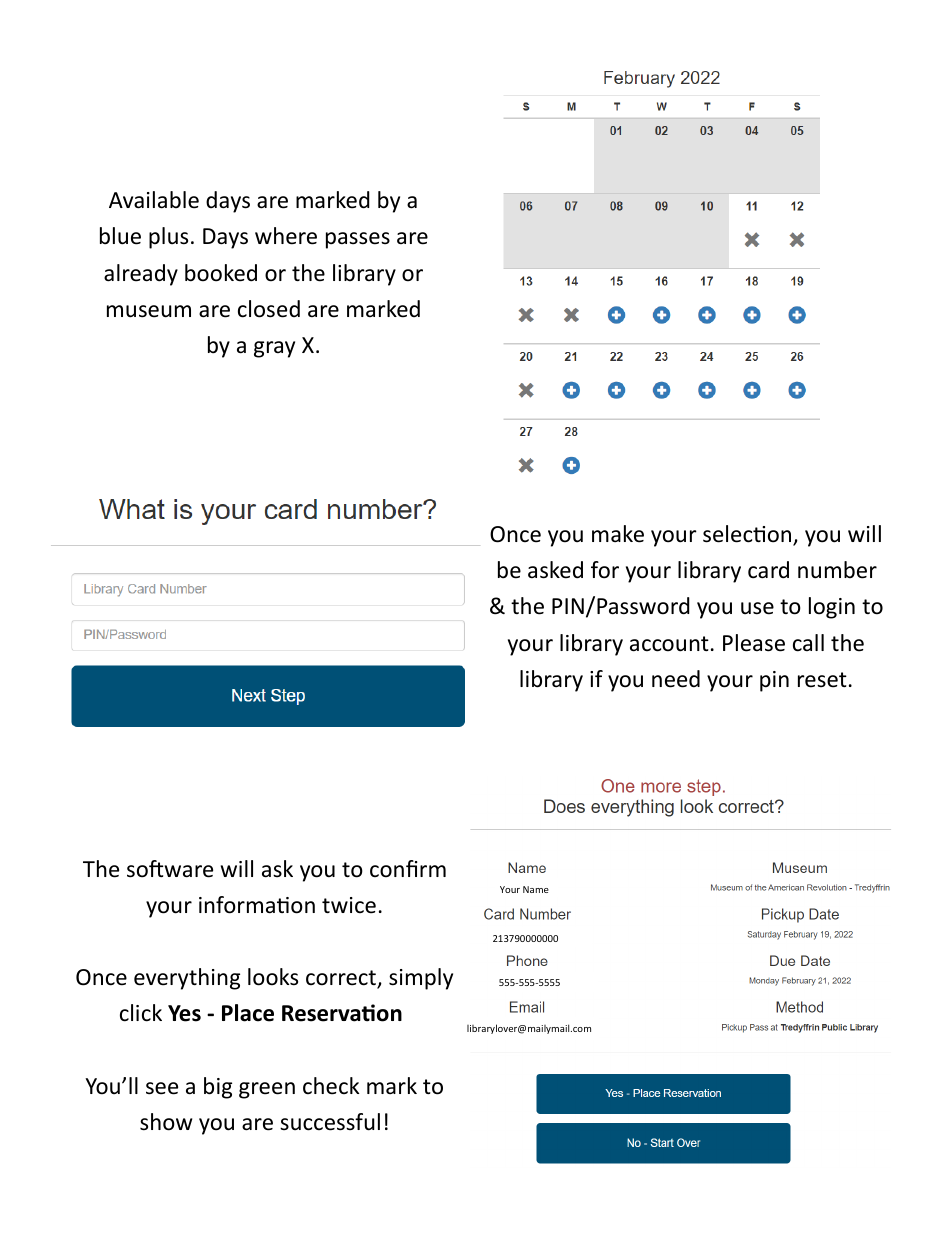  I want to click on plus, so click(168, 238).
